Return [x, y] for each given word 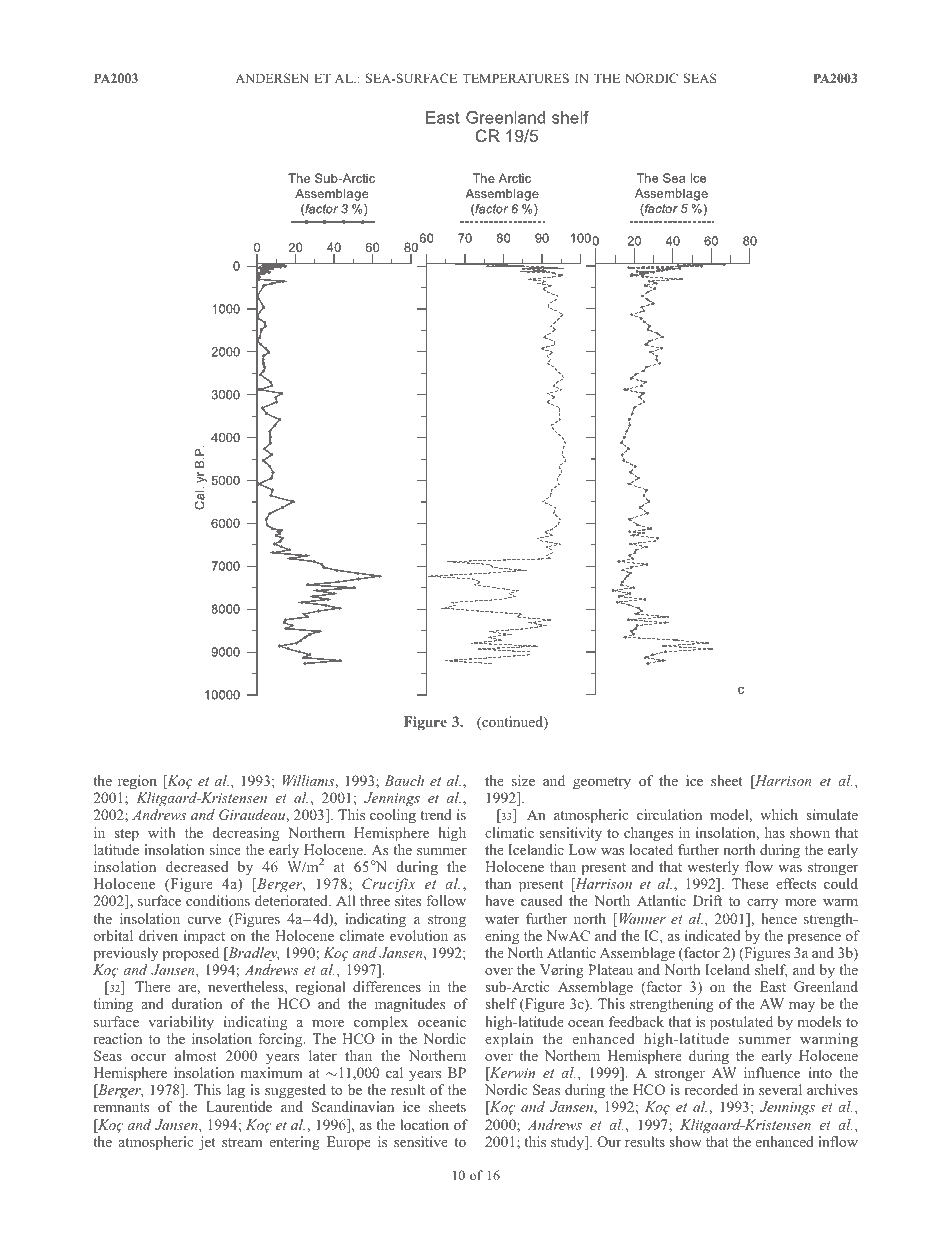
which [779, 814]
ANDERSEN [272, 78]
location [424, 1124]
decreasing [246, 834]
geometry [602, 783]
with [162, 832]
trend [436, 814]
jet [207, 1143]
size [523, 780]
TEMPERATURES [515, 78]
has [775, 832]
